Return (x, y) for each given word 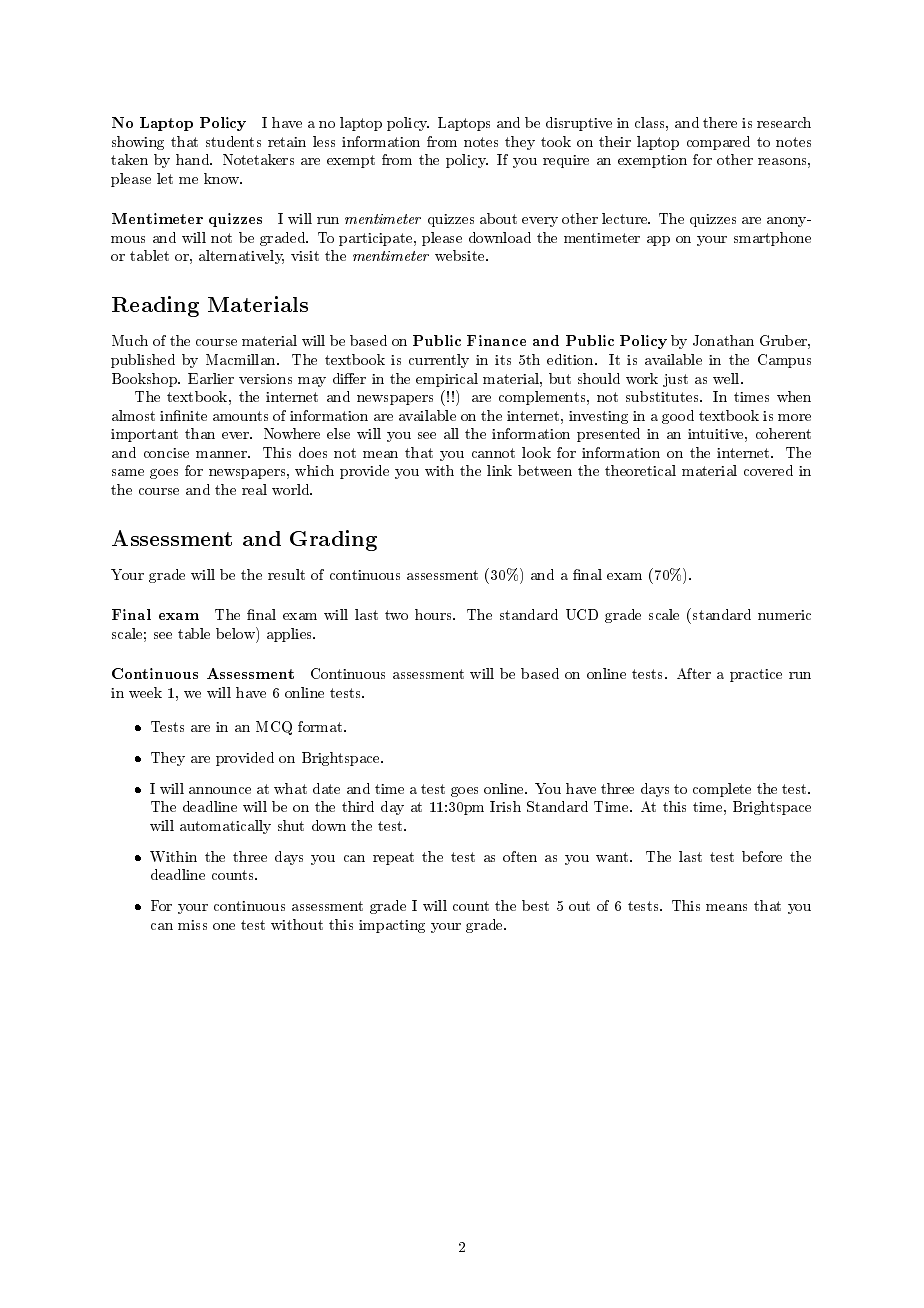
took (556, 141)
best (535, 905)
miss (192, 925)
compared (718, 143)
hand (194, 159)
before (762, 856)
